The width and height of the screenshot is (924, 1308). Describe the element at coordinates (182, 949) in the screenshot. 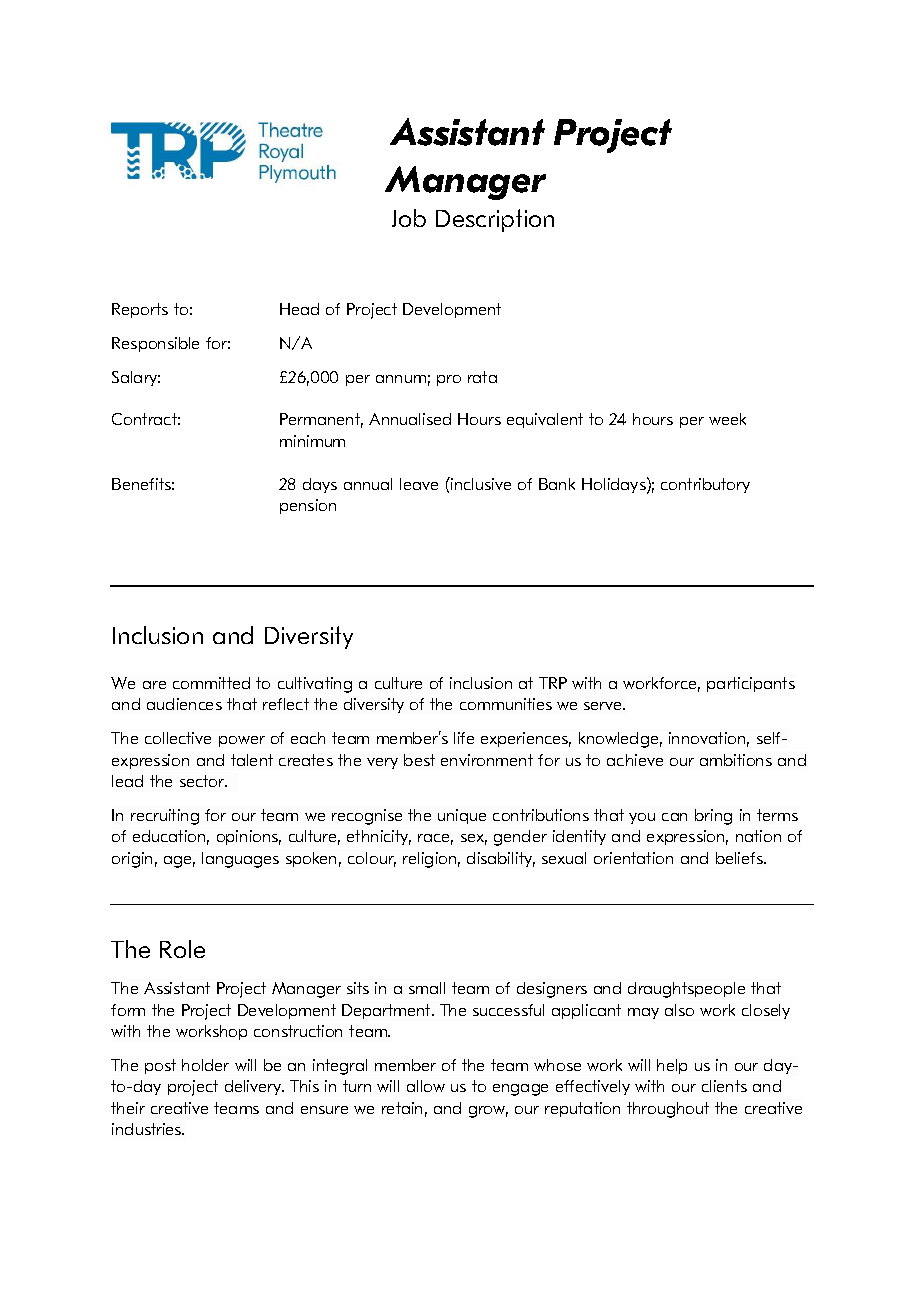

I see `Role` at that location.
